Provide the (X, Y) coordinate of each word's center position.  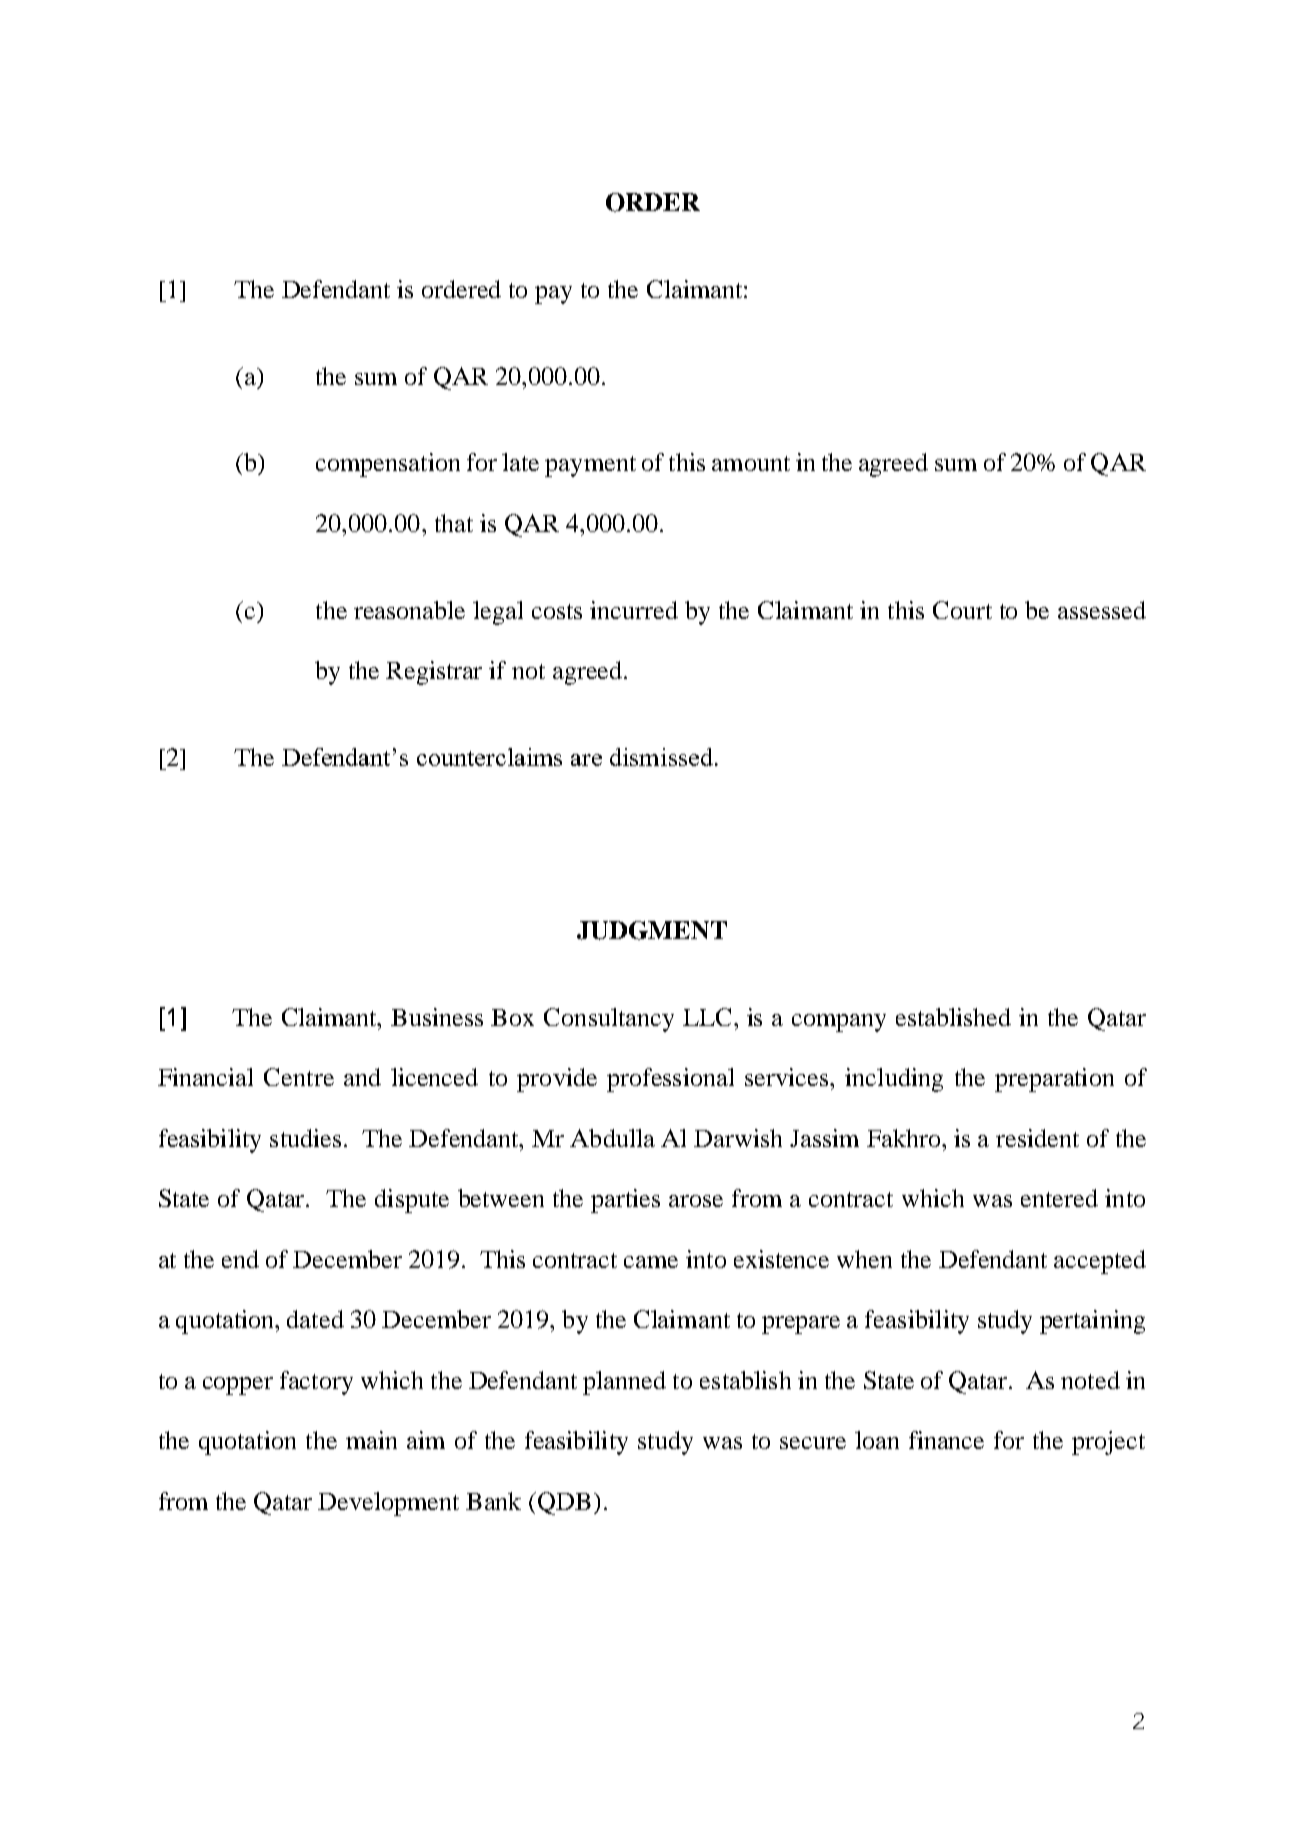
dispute (412, 1201)
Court (962, 610)
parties (625, 1201)
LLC (707, 1017)
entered (1059, 1198)
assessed (1102, 610)
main (371, 1440)
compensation (388, 465)
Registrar (434, 673)
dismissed (663, 757)
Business (437, 1017)
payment (590, 466)
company (839, 1023)
